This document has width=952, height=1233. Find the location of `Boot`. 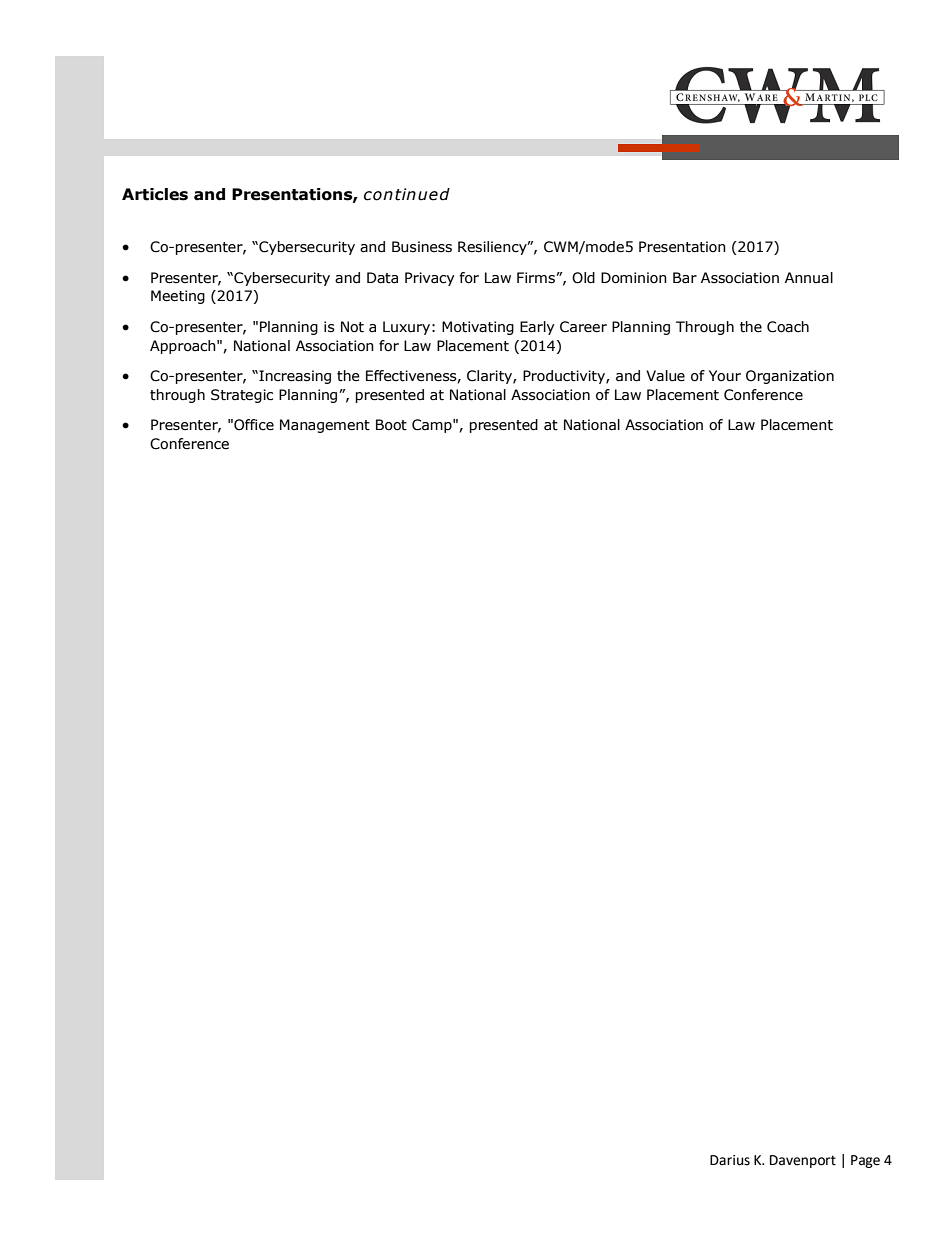

Boot is located at coordinates (391, 425).
